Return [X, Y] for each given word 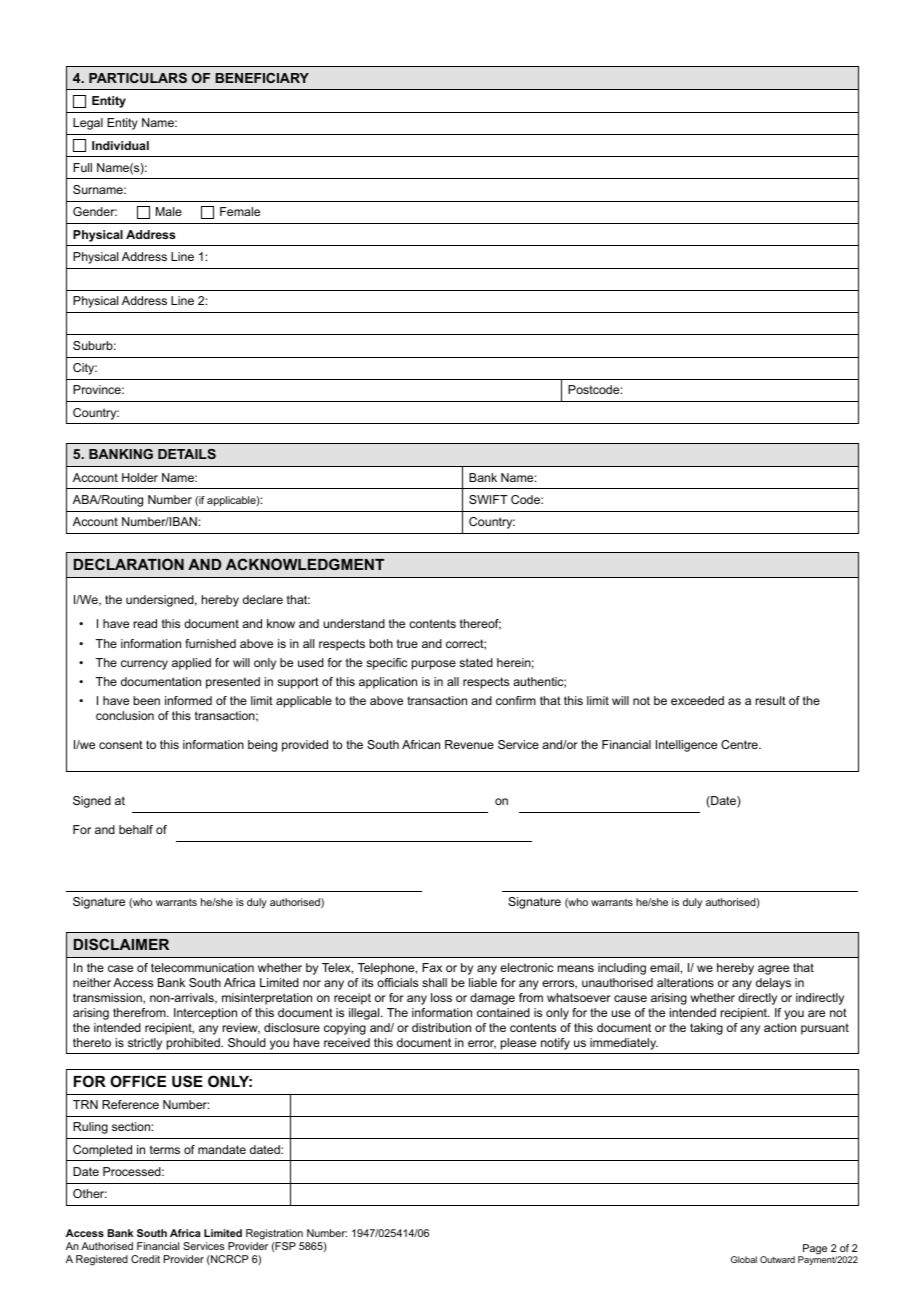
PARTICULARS [138, 78]
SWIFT [488, 499]
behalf [136, 829]
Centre [740, 744]
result [771, 700]
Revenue [469, 744]
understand [354, 623]
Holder [140, 477]
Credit [145, 1259]
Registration [275, 1236]
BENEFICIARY [262, 78]
